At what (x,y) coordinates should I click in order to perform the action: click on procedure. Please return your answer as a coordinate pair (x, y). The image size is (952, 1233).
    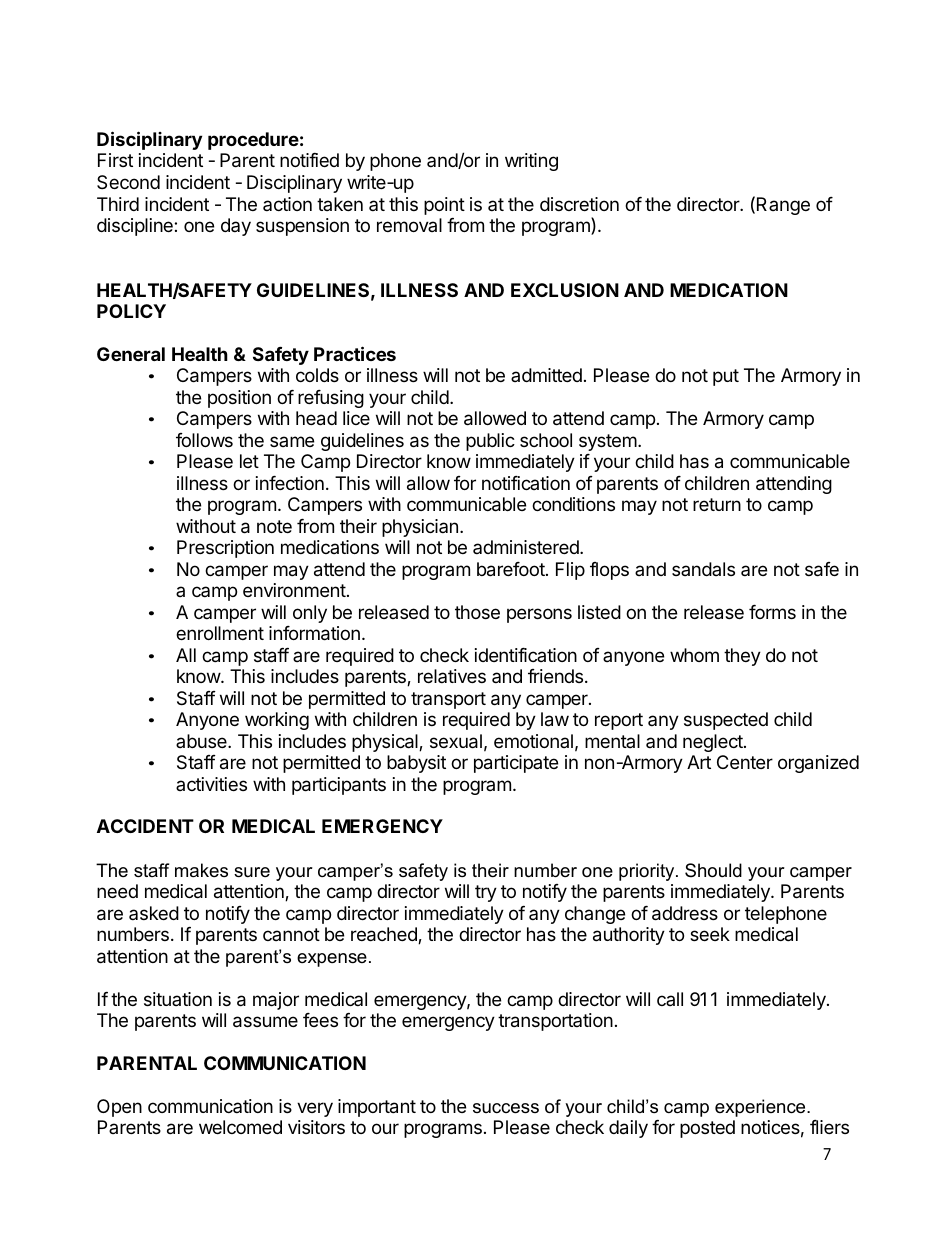
    Looking at the image, I should click on (253, 141).
